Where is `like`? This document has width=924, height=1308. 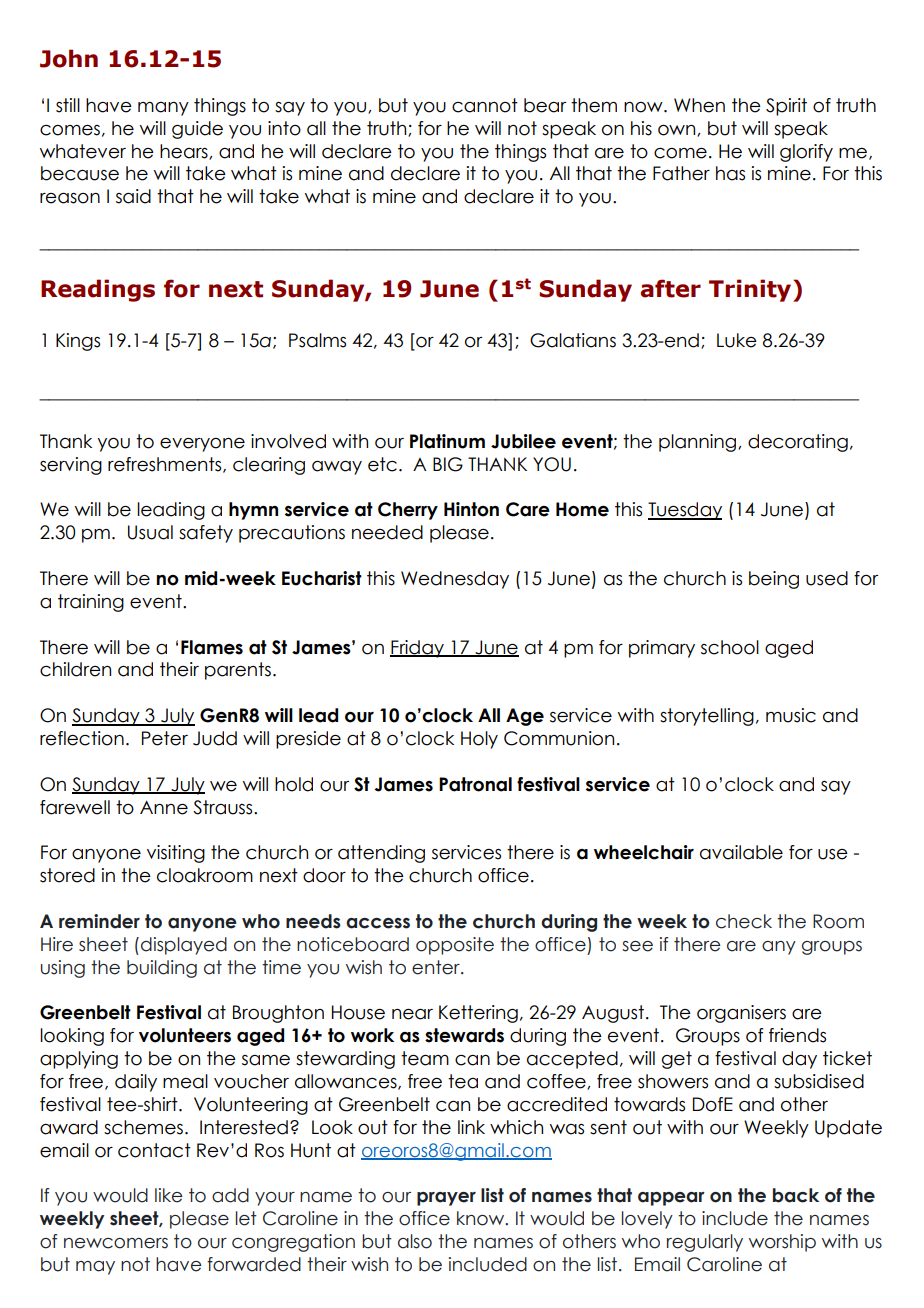
like is located at coordinates (169, 1195).
